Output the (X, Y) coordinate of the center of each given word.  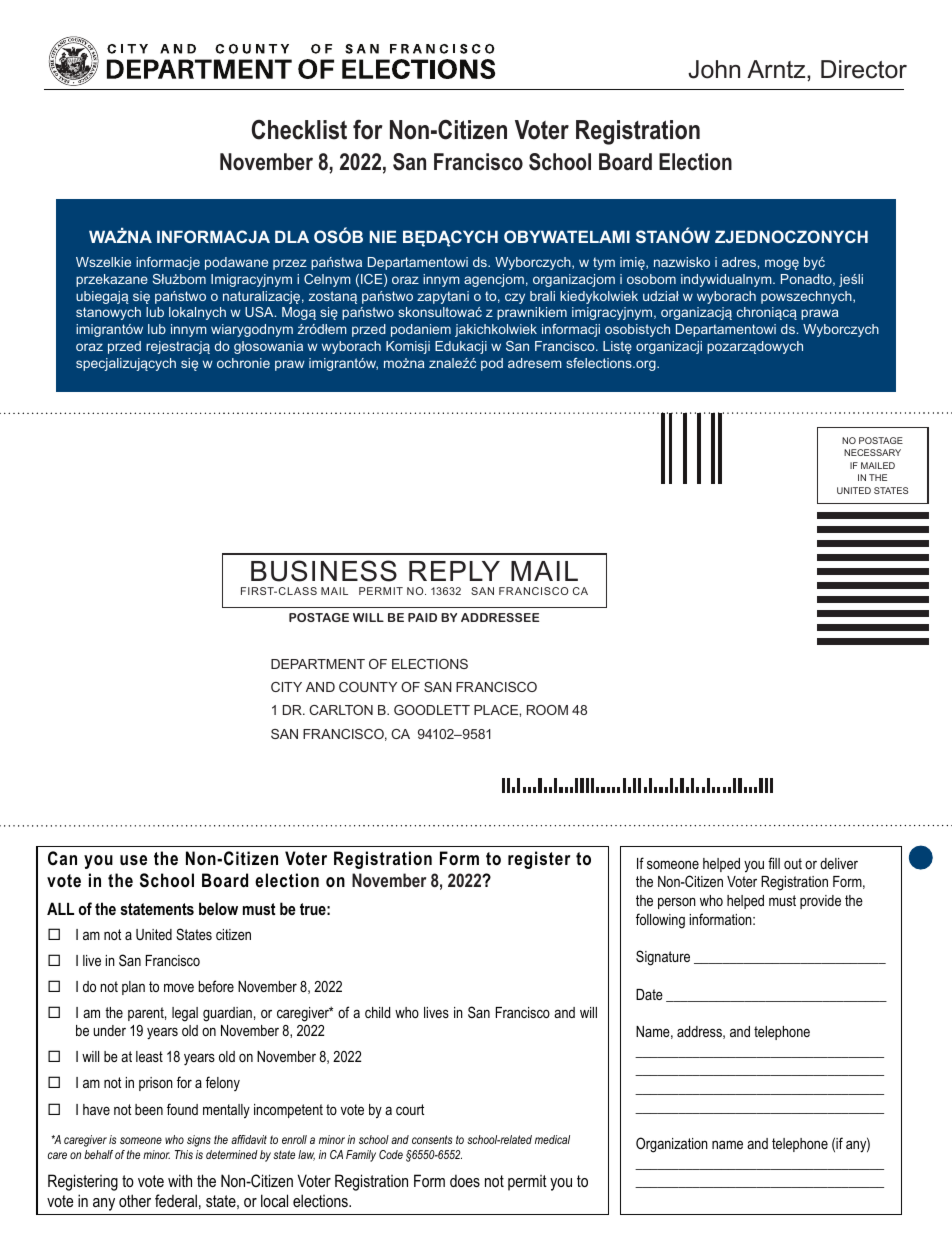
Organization (672, 1145)
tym (604, 263)
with (180, 1180)
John (714, 69)
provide (820, 902)
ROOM (547, 710)
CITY (286, 687)
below (218, 908)
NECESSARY (872, 452)
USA (260, 312)
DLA (292, 236)
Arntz (777, 69)
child (377, 1012)
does (465, 1181)
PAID (422, 617)
